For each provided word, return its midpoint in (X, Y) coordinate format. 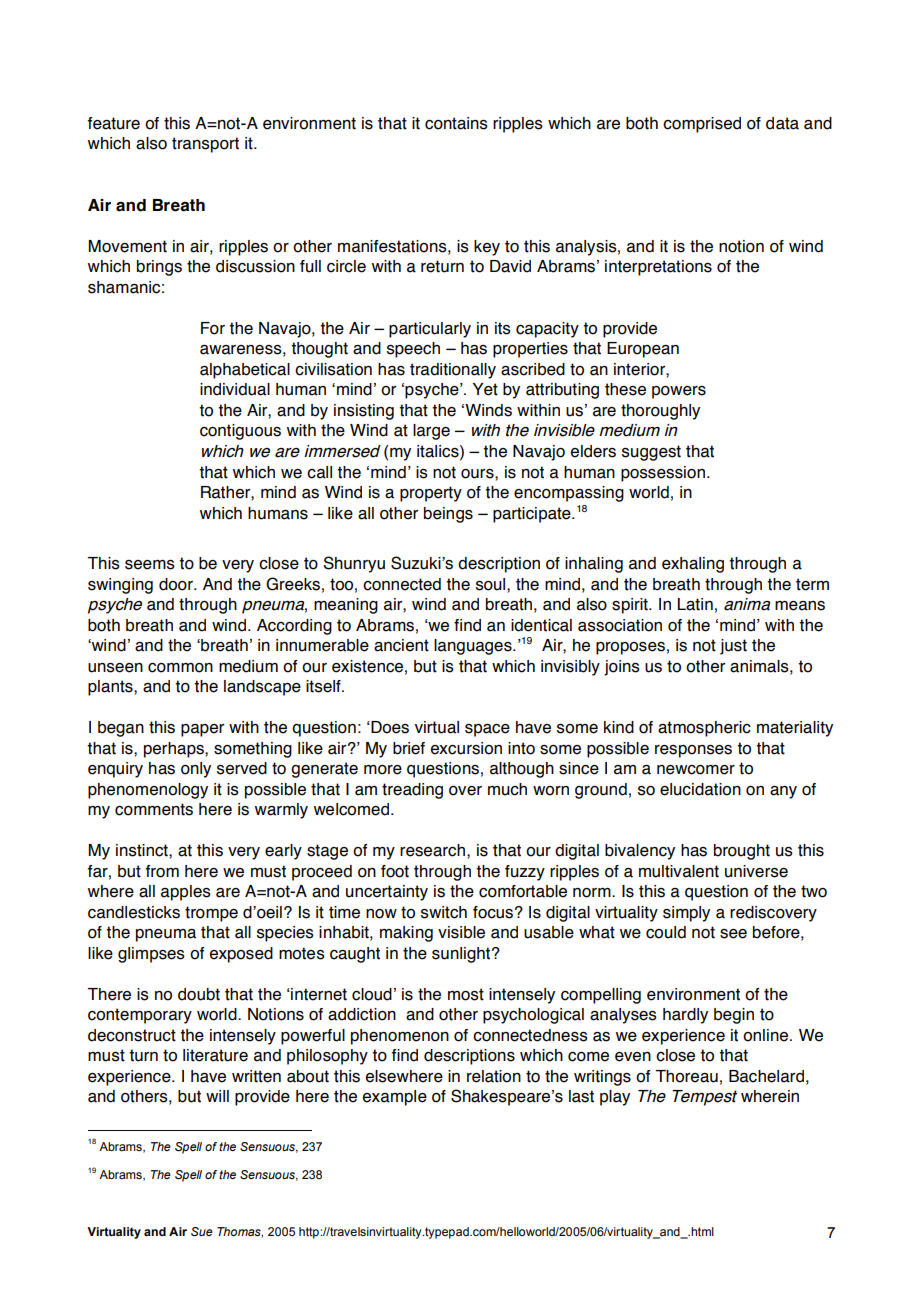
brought (742, 852)
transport (205, 145)
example (395, 1098)
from (162, 871)
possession (663, 474)
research (432, 850)
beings (448, 515)
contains (456, 123)
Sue (202, 1232)
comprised (702, 125)
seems (150, 565)
